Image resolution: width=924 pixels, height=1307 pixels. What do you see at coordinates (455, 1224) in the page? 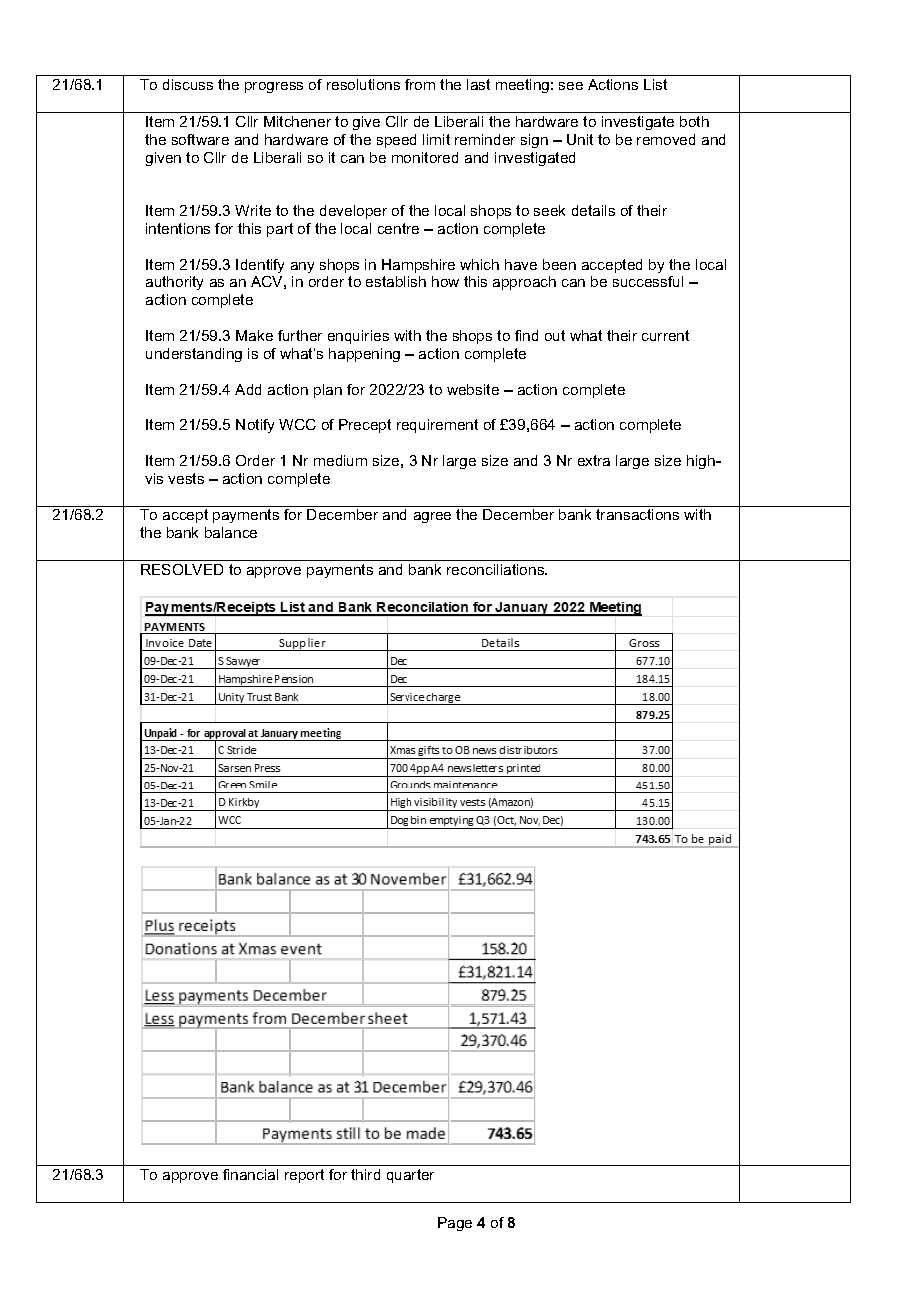
I see `Page` at bounding box center [455, 1224].
